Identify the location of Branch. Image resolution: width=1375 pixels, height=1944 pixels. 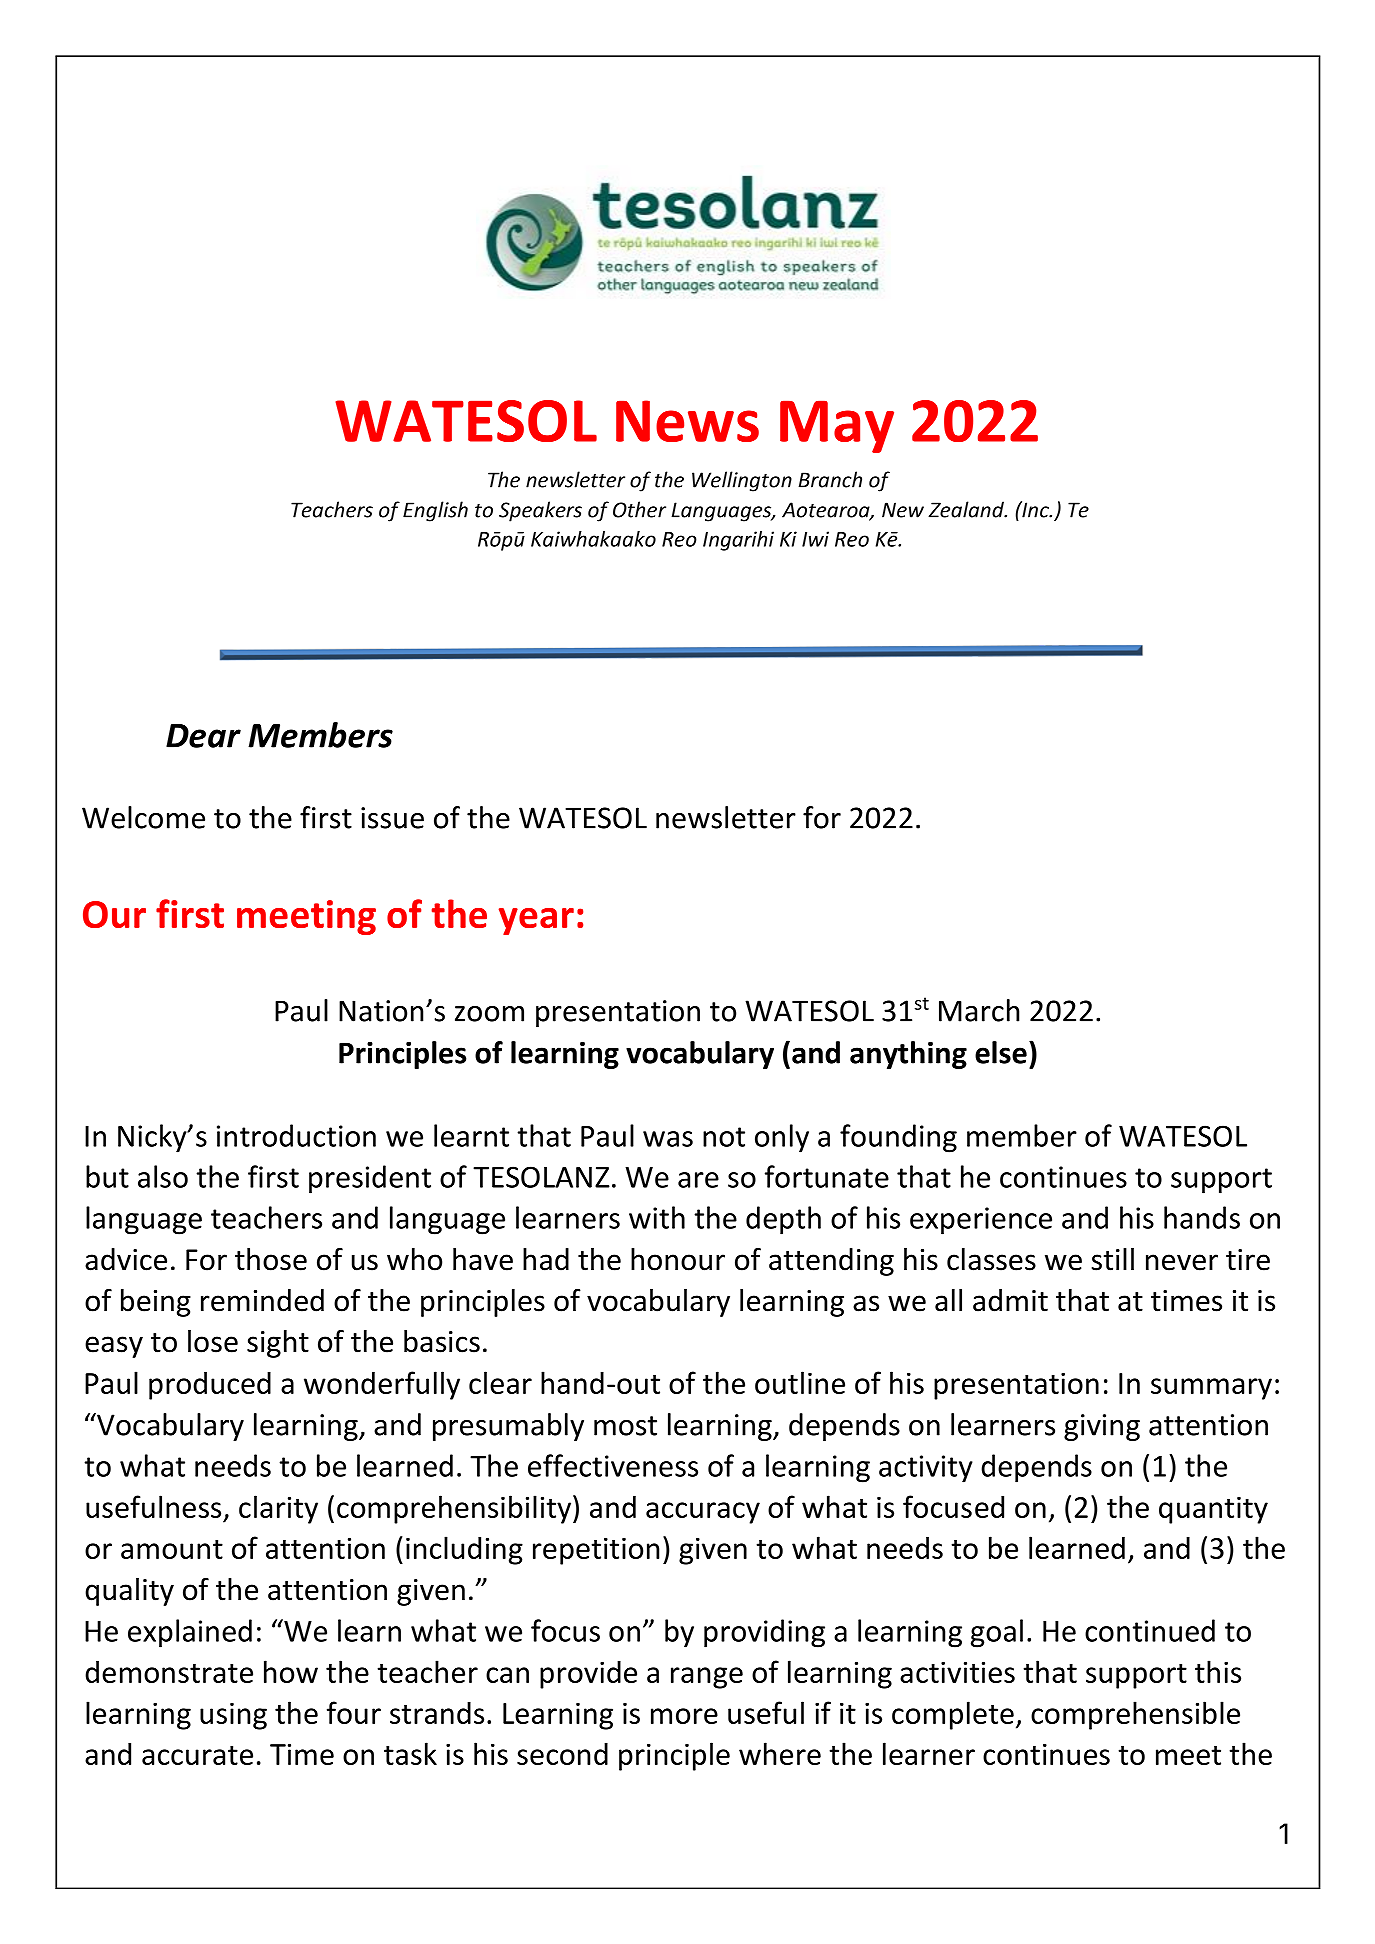
(830, 479).
